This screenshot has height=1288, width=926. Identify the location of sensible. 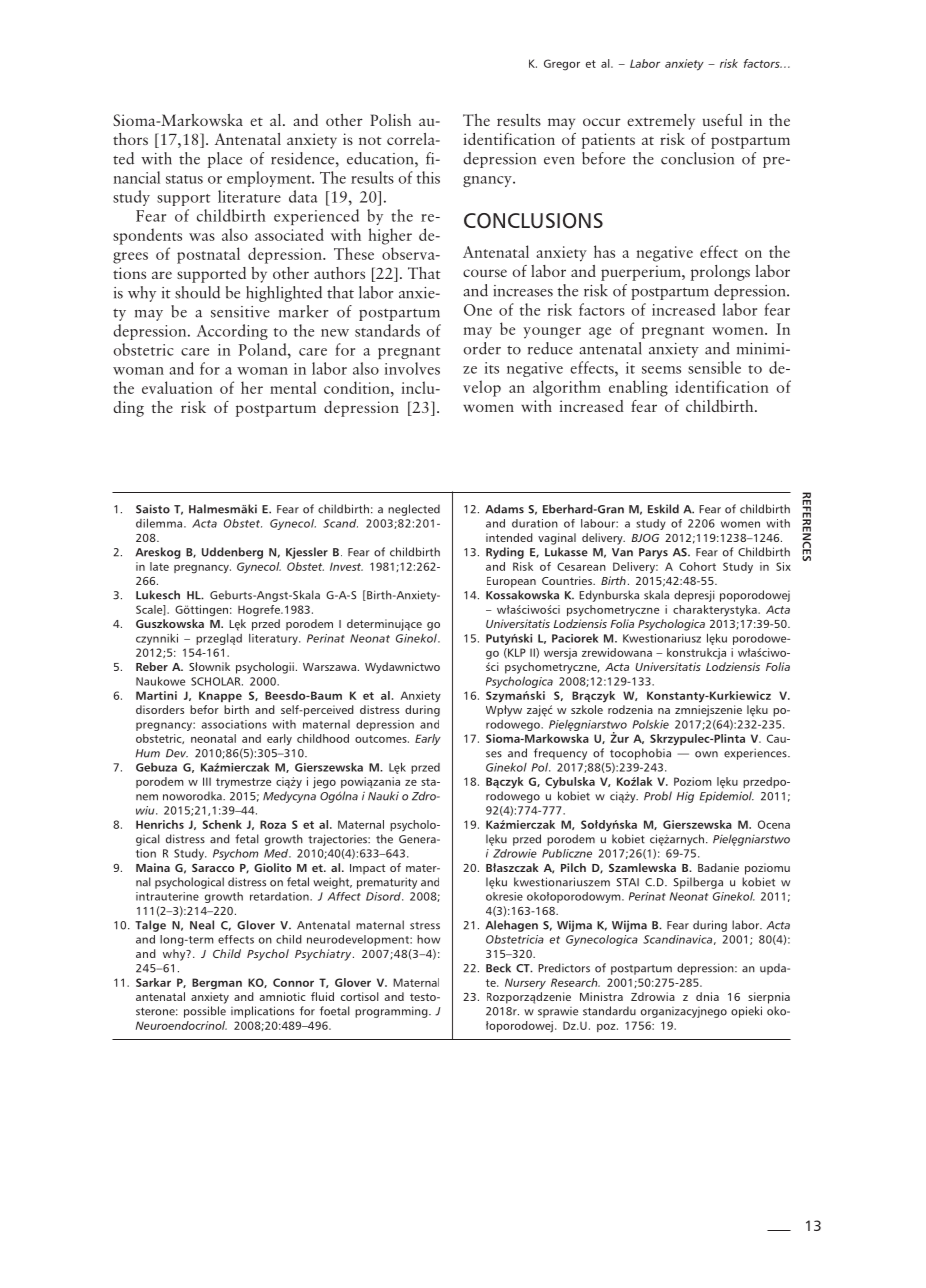
(714, 367).
